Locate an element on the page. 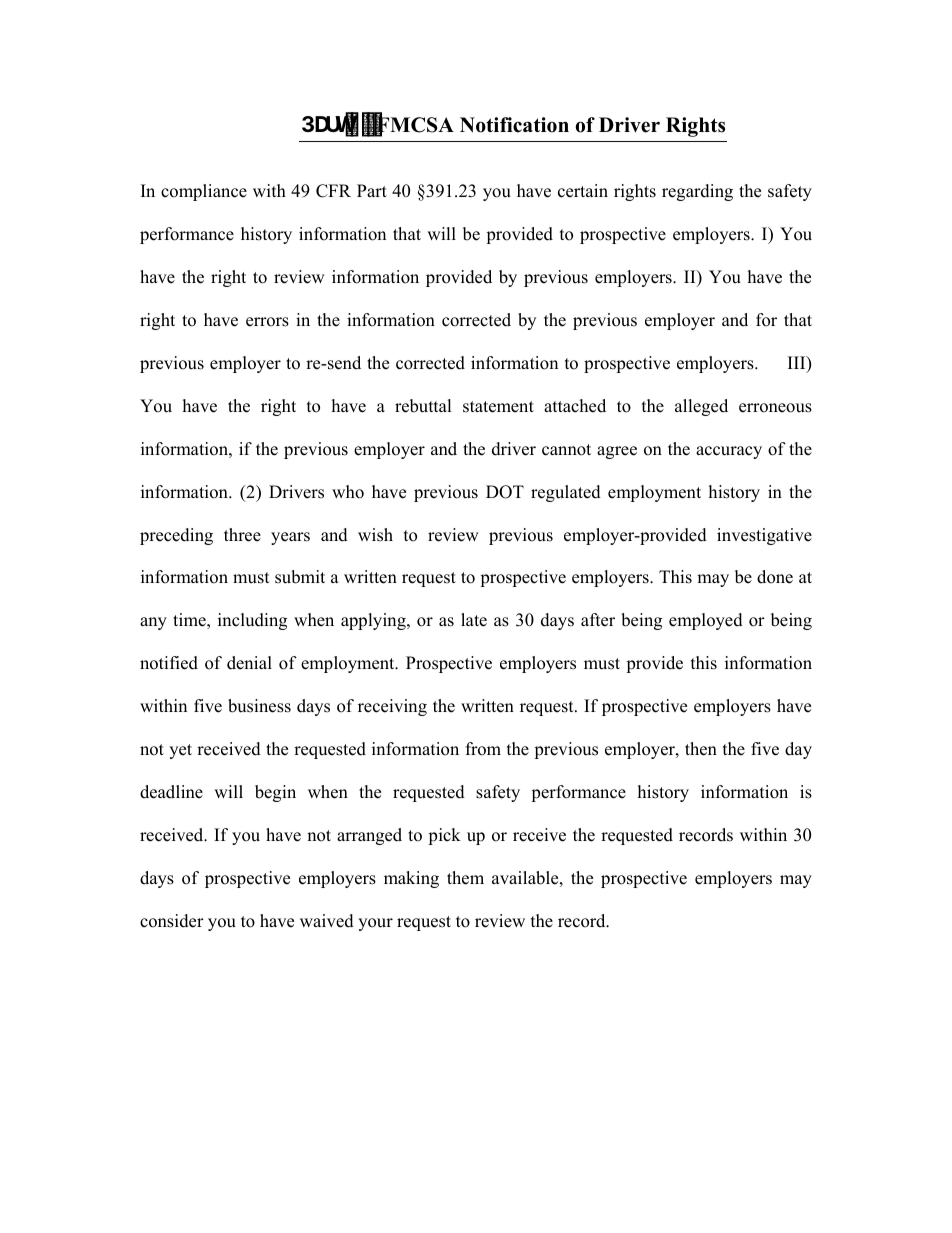  regarding is located at coordinates (697, 192).
